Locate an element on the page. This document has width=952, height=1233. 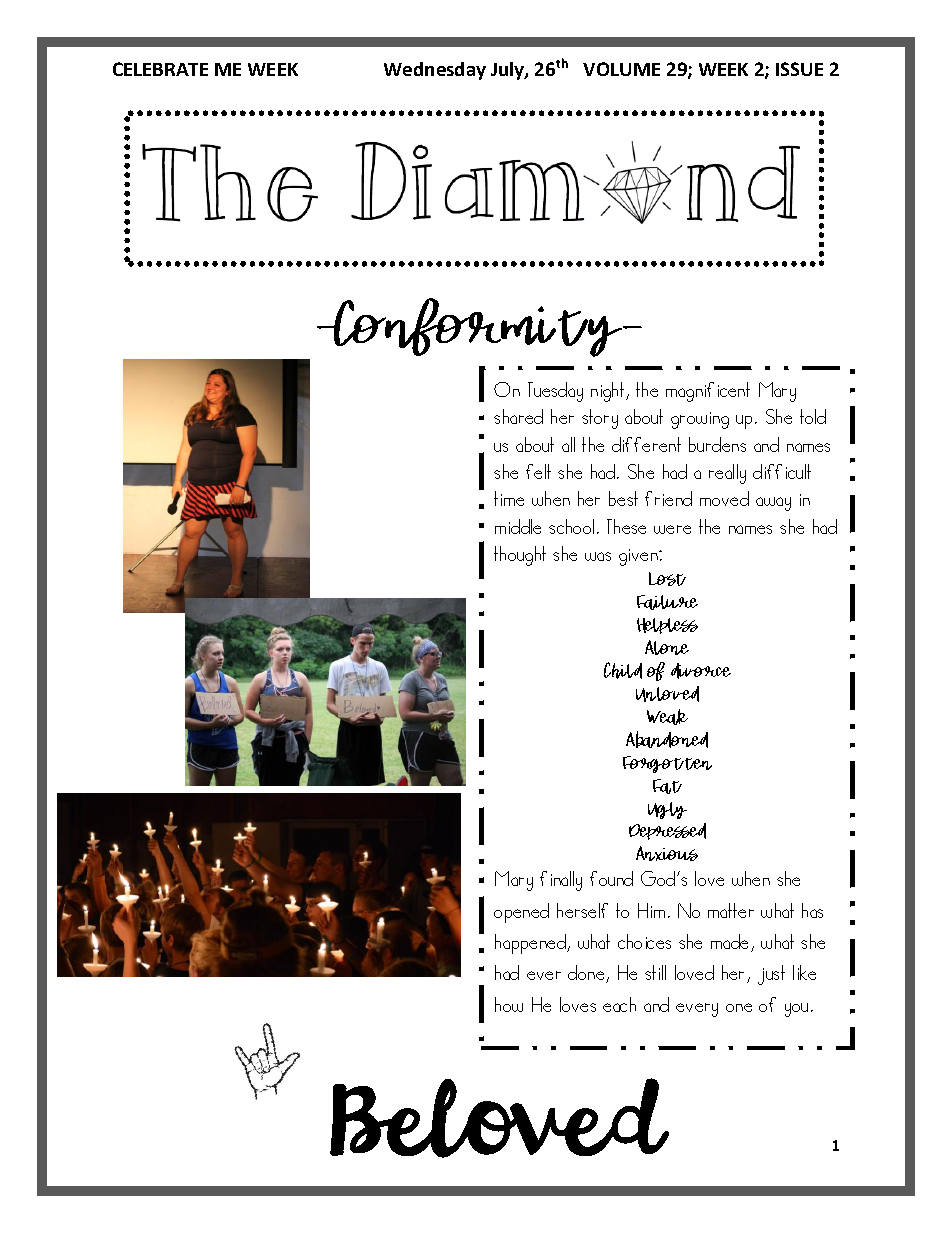
Wednesday is located at coordinates (435, 71).
